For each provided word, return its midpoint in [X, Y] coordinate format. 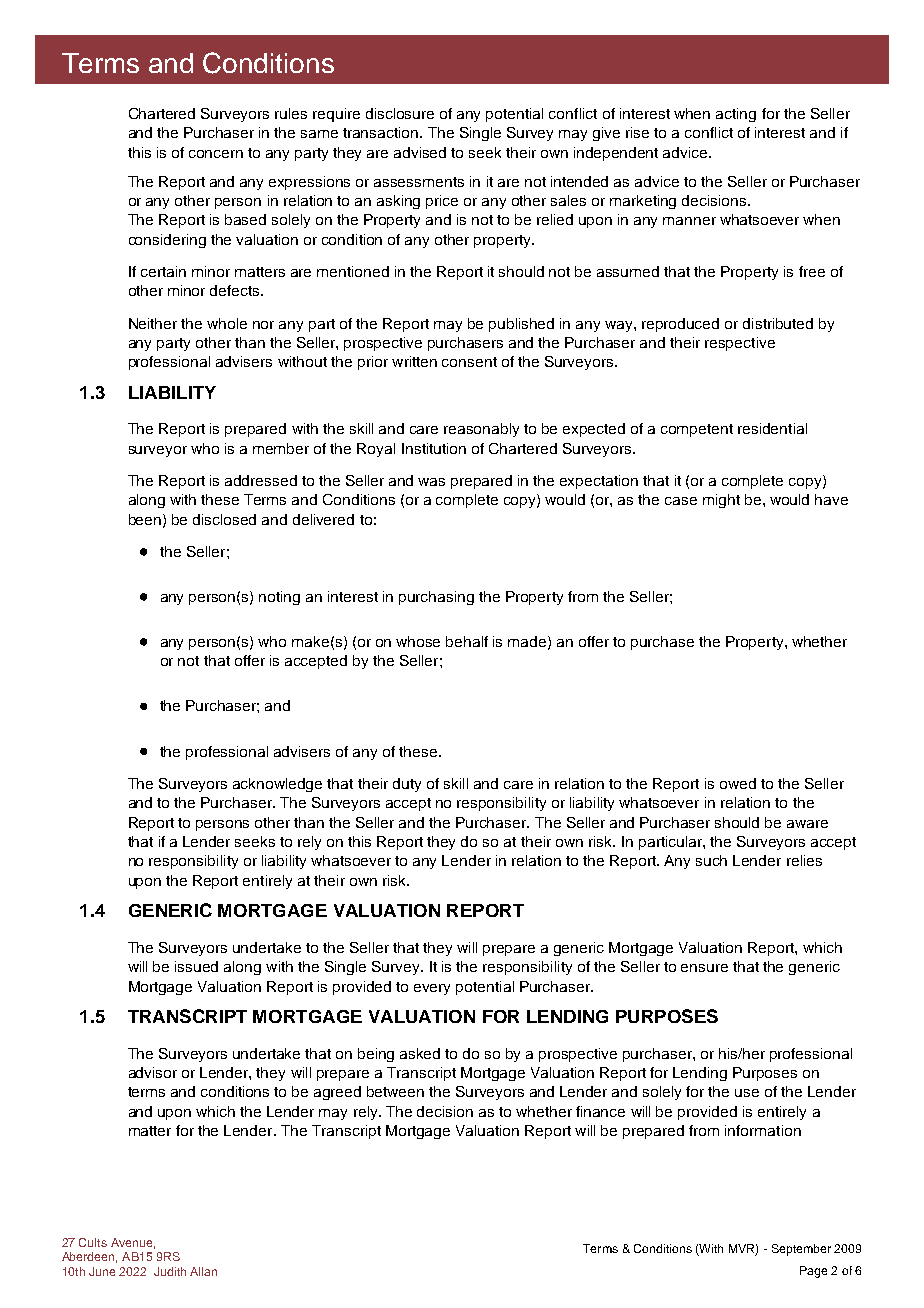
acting [736, 115]
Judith [170, 1271]
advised [420, 152]
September [801, 1250]
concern [216, 154]
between [395, 1091]
